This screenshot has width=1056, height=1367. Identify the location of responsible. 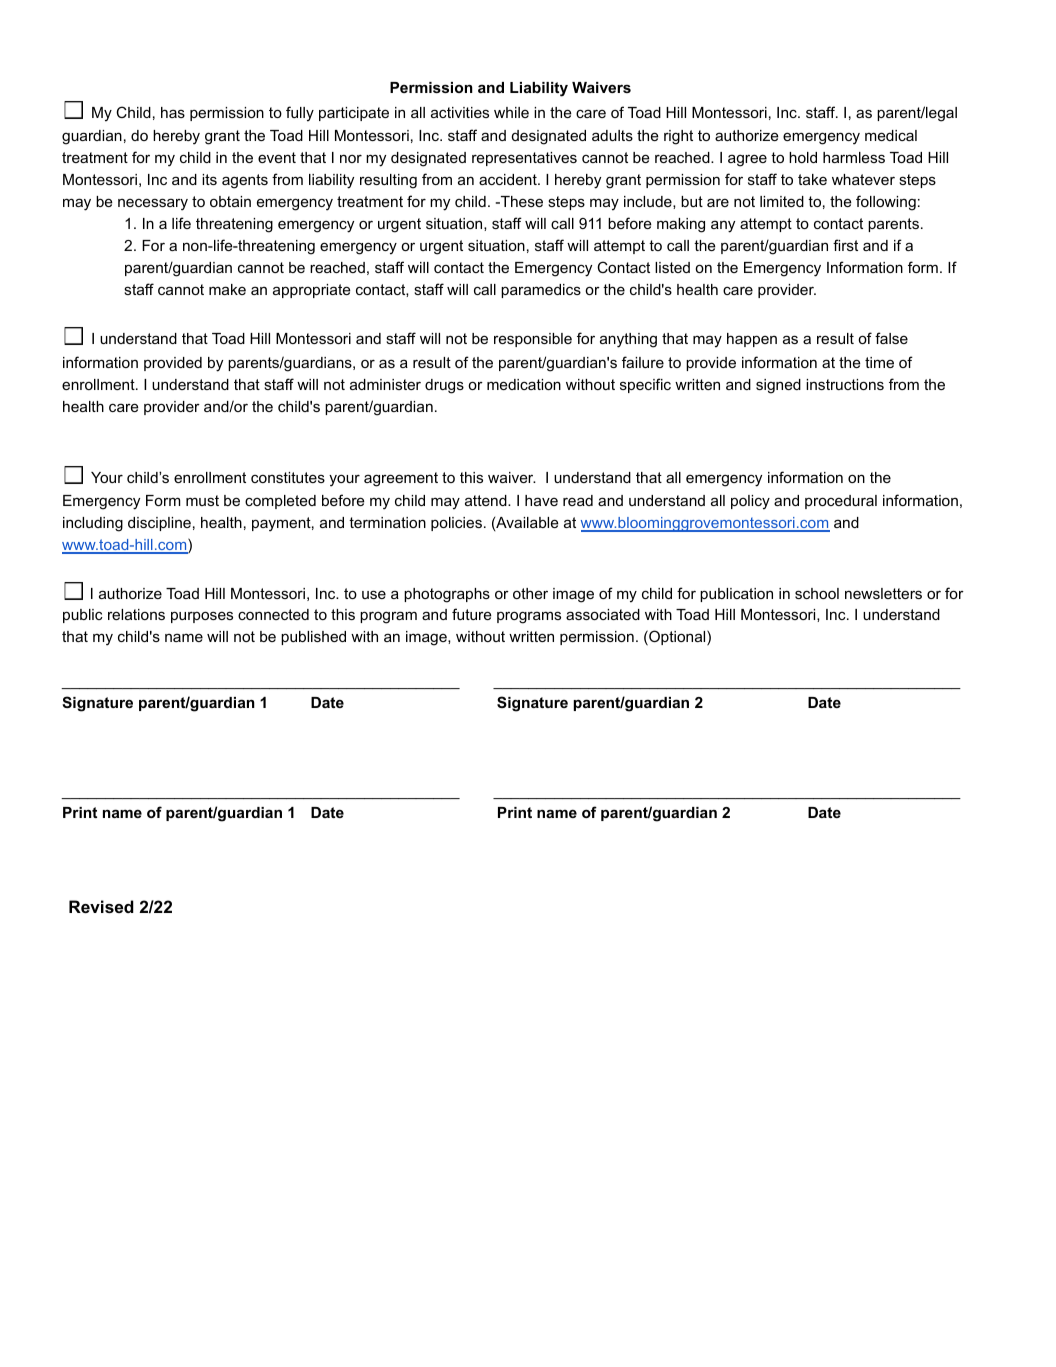
(533, 340).
